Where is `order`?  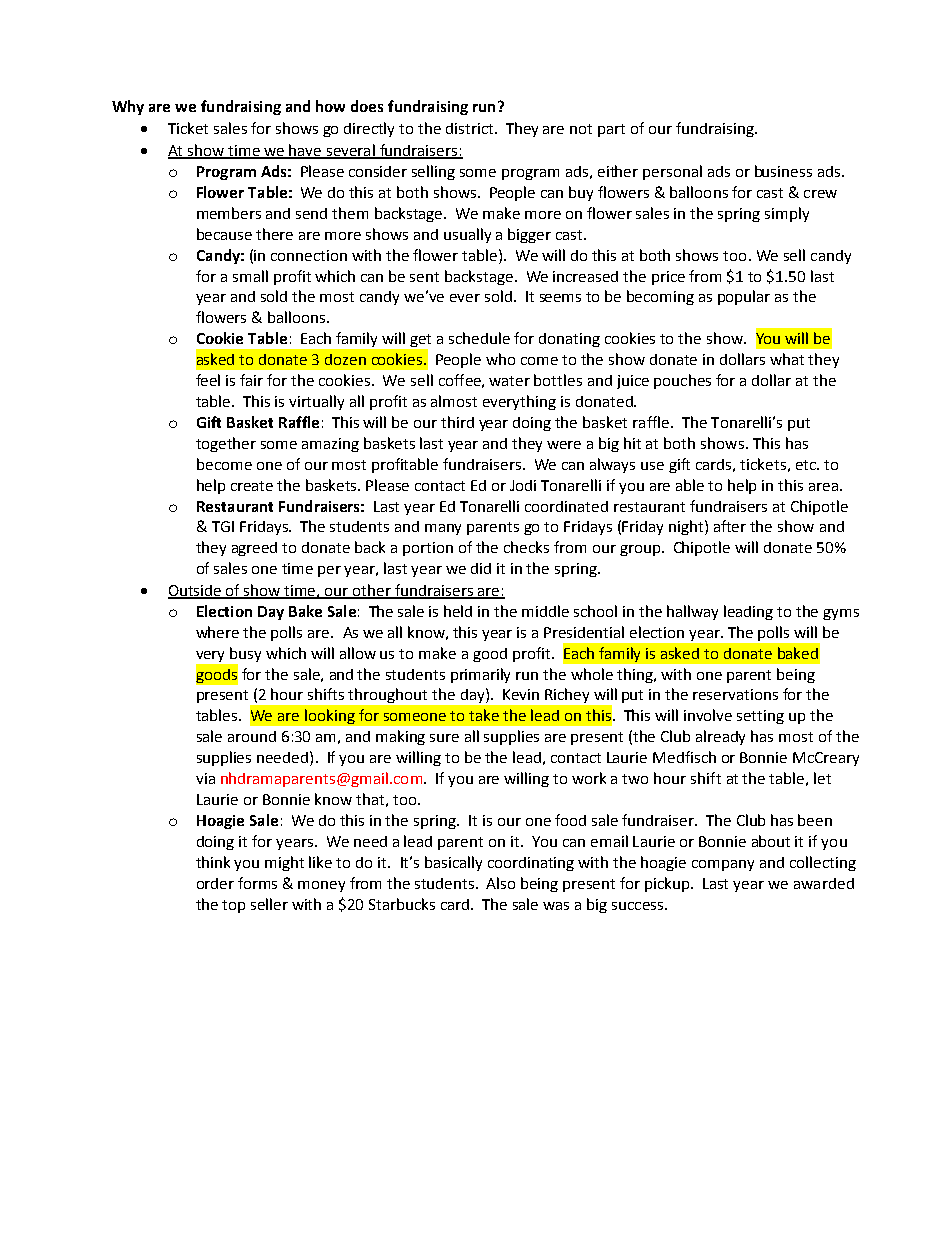
order is located at coordinates (215, 883).
